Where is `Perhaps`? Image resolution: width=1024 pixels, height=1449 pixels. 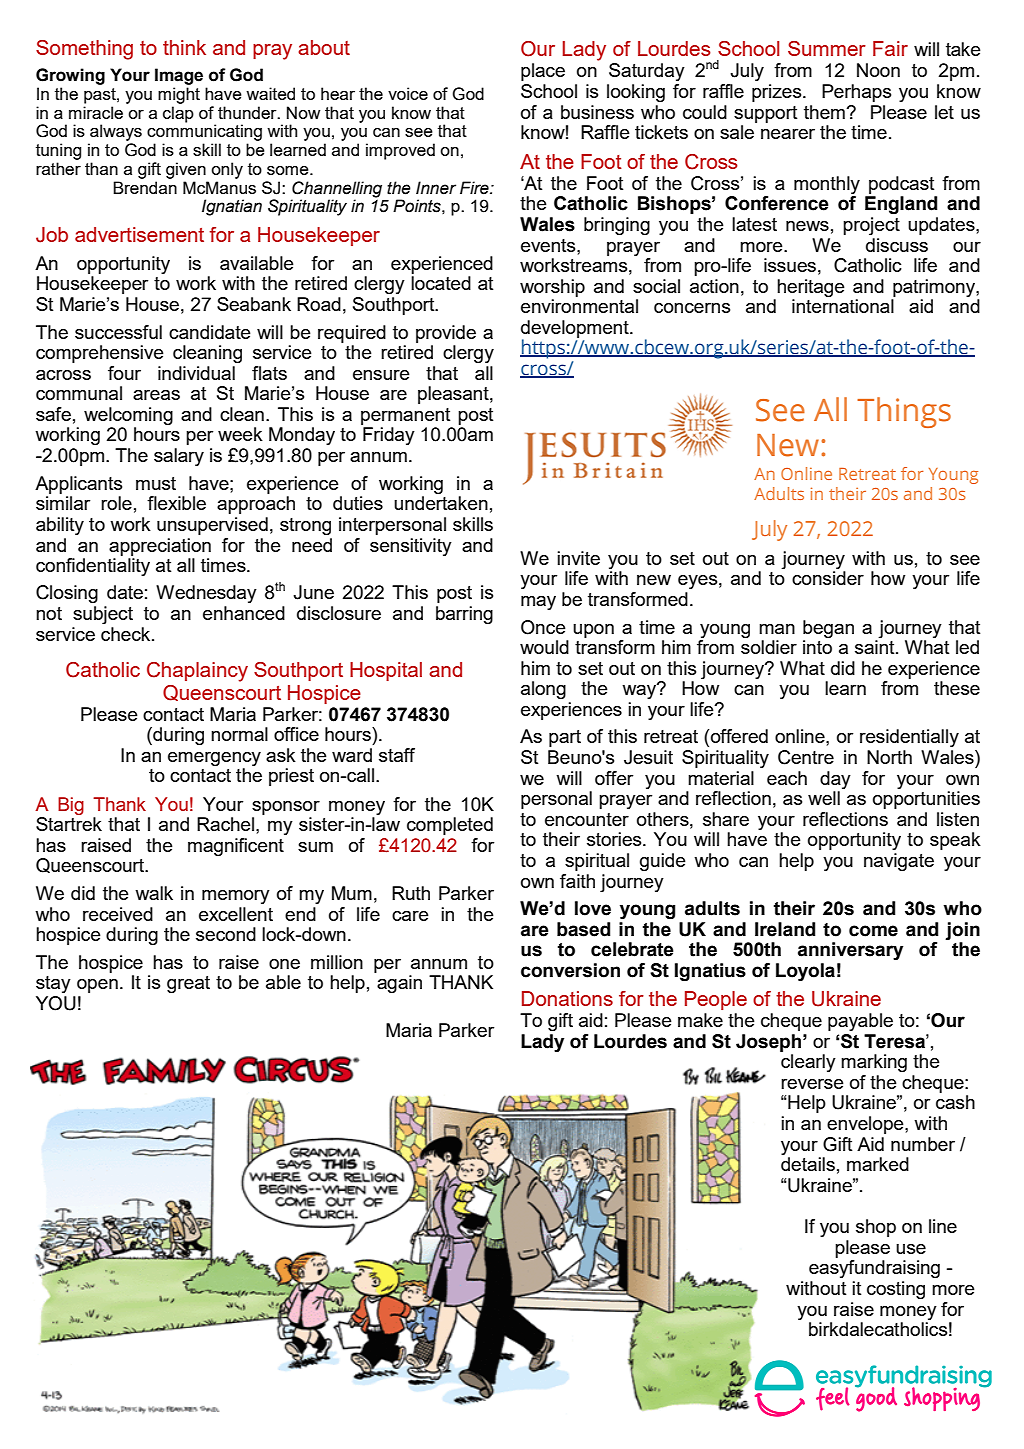
Perhaps is located at coordinates (856, 93).
